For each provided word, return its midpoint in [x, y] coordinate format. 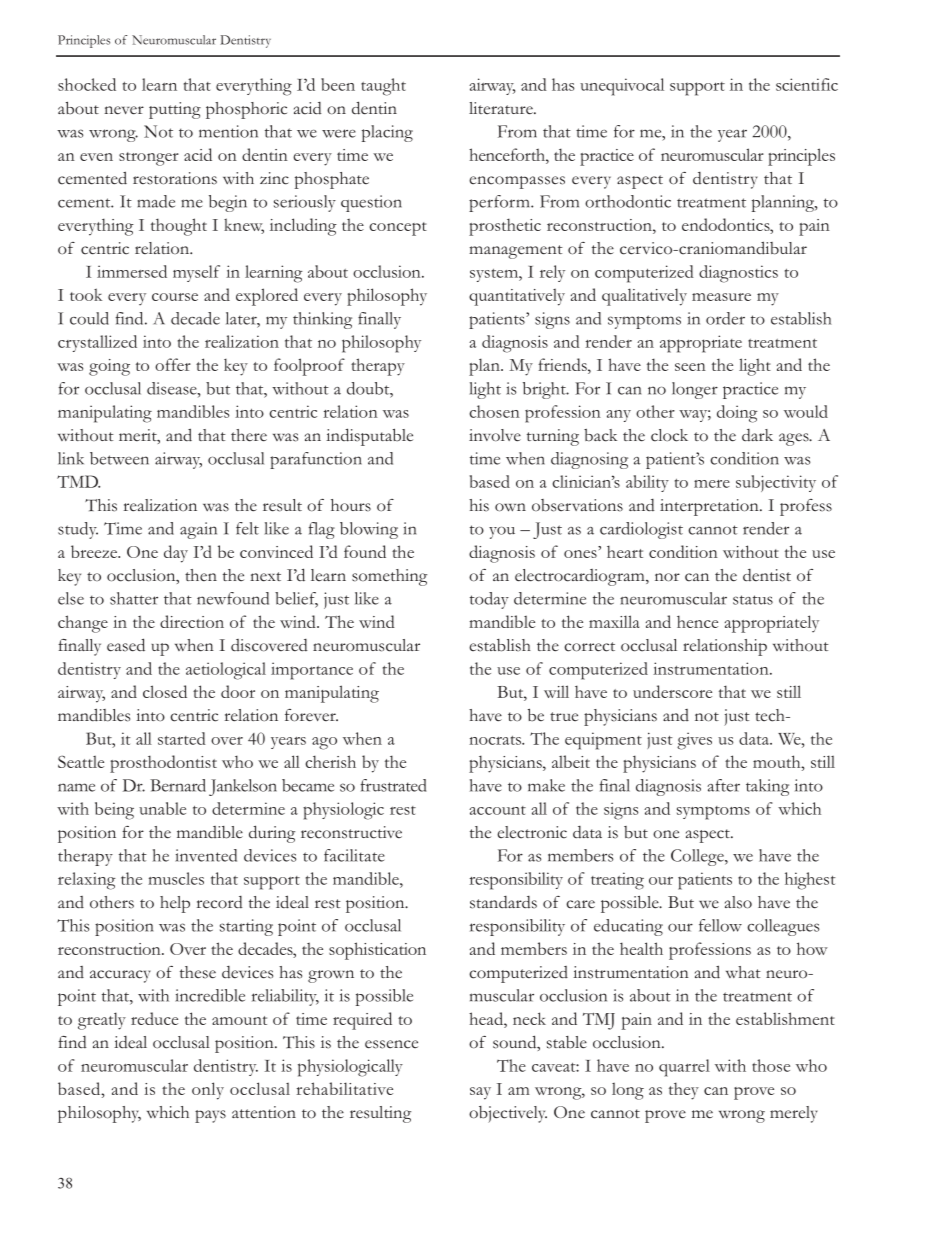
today [489, 600]
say [480, 1093]
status [753, 600]
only [208, 1091]
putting [175, 110]
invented [206, 855]
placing [387, 133]
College [698, 857]
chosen [494, 411]
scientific [807, 84]
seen [690, 367]
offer [173, 364]
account [497, 810]
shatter [134, 598]
